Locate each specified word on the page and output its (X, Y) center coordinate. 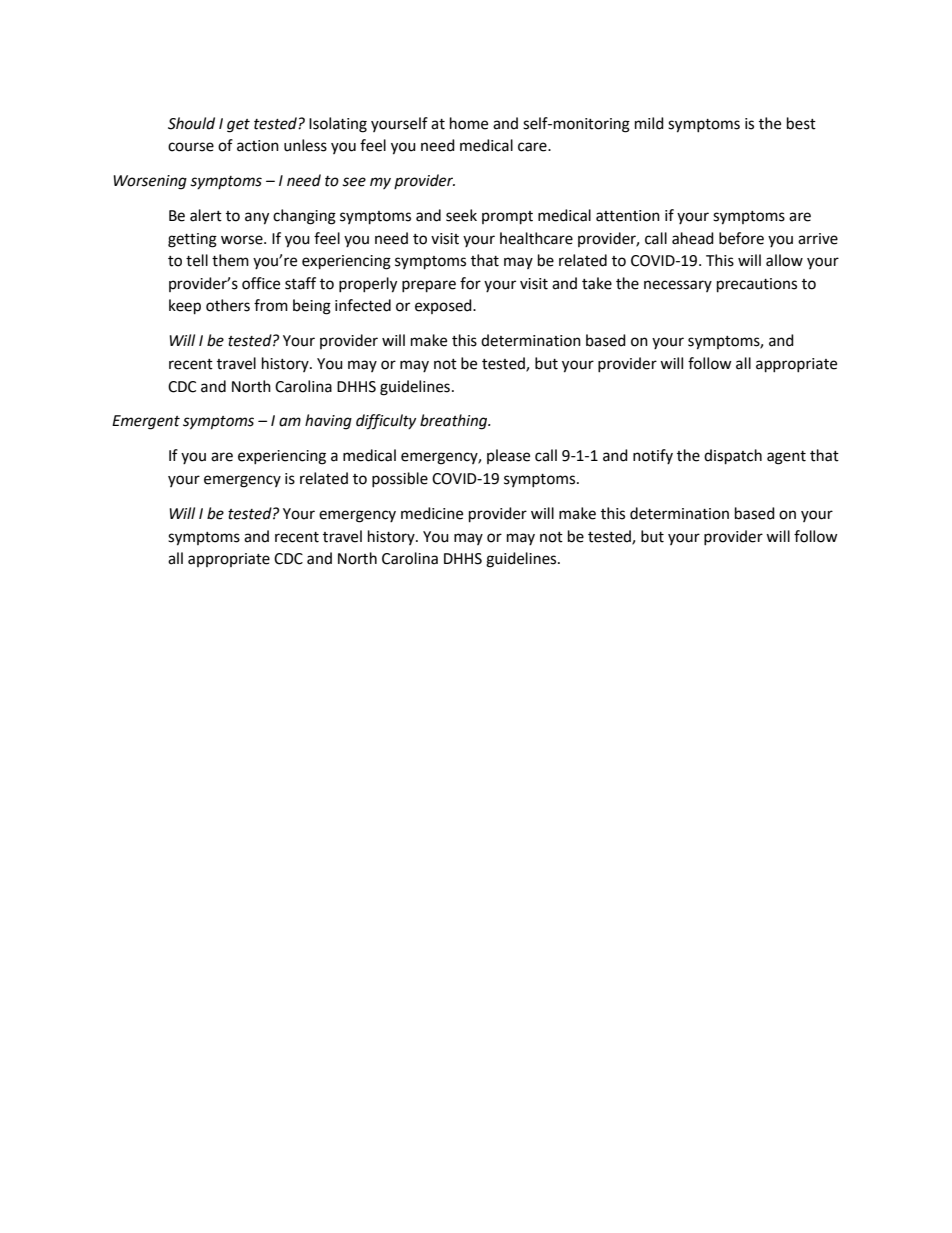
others (228, 305)
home (469, 123)
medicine (432, 513)
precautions (757, 285)
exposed (444, 306)
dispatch (733, 457)
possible (400, 479)
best (801, 123)
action (258, 146)
